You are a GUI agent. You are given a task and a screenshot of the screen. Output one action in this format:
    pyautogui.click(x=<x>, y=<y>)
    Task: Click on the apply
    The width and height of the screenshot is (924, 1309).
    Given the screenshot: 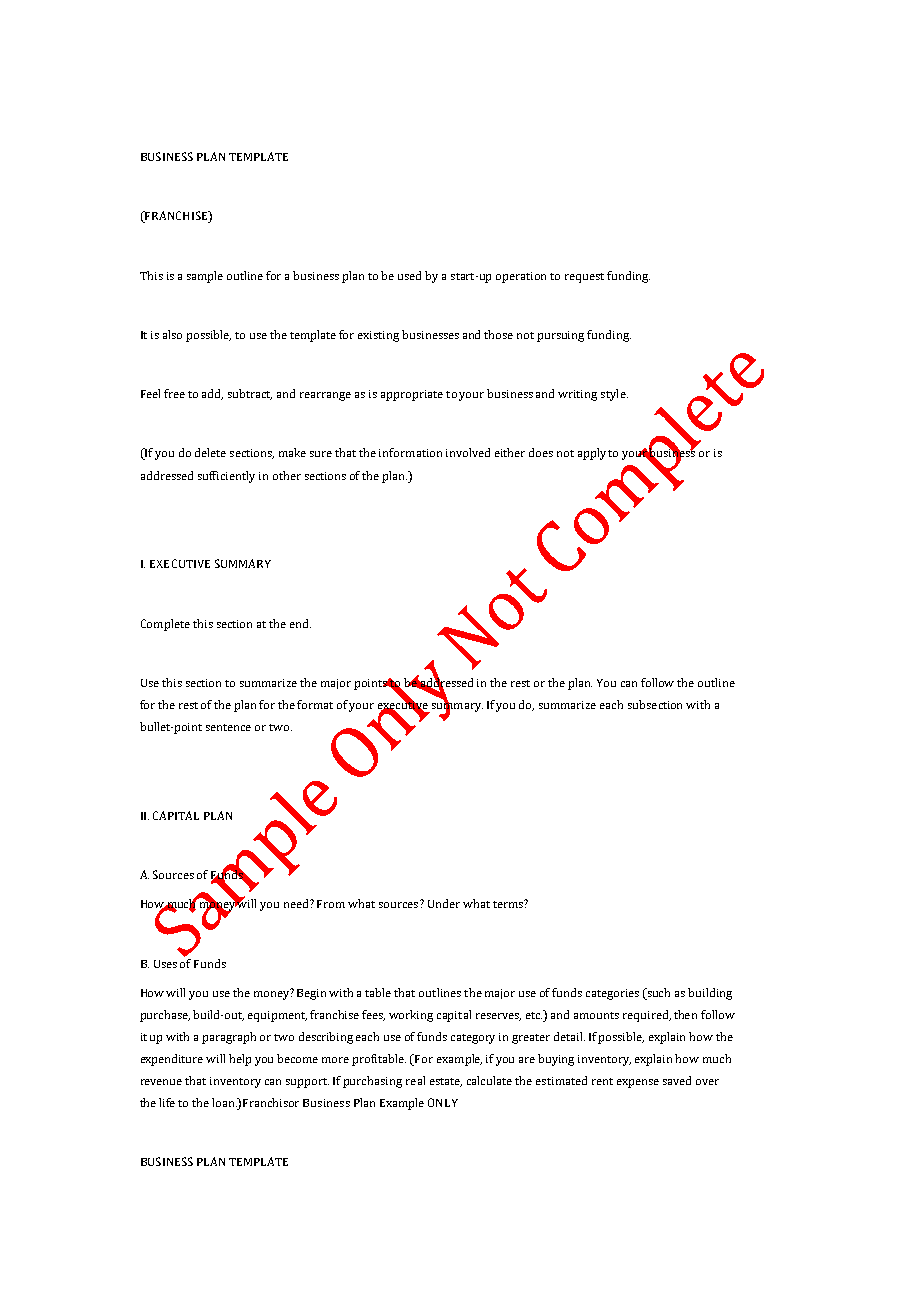 What is the action you would take?
    pyautogui.click(x=592, y=454)
